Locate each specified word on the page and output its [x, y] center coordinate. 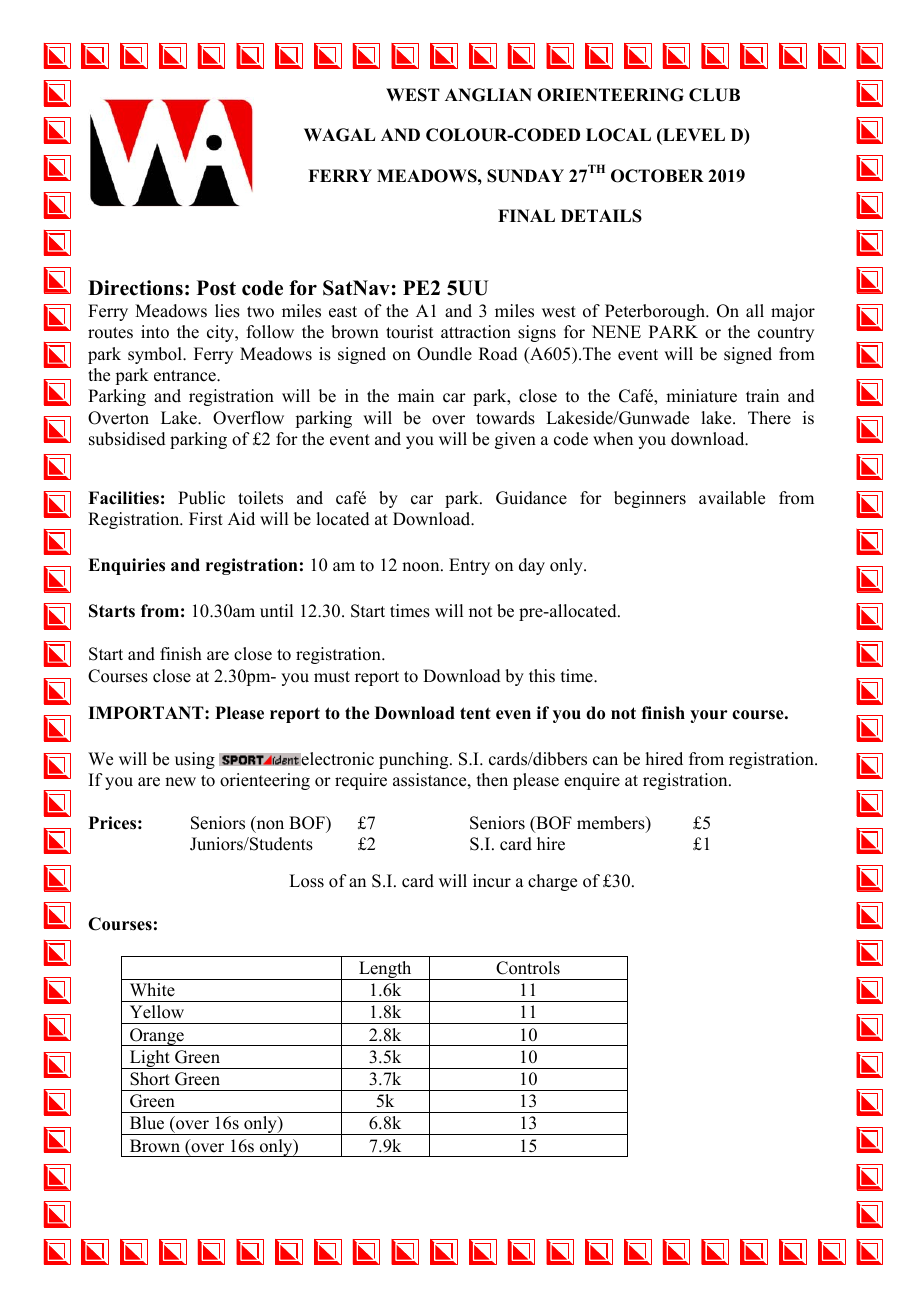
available [732, 498]
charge [552, 882]
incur [492, 881]
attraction [476, 332]
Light [149, 1059]
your [709, 716]
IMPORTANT [147, 713]
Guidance [531, 498]
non [269, 826]
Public [201, 498]
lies [227, 311]
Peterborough [656, 312]
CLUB [714, 95]
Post [216, 288]
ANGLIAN [488, 95]
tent [475, 713]
